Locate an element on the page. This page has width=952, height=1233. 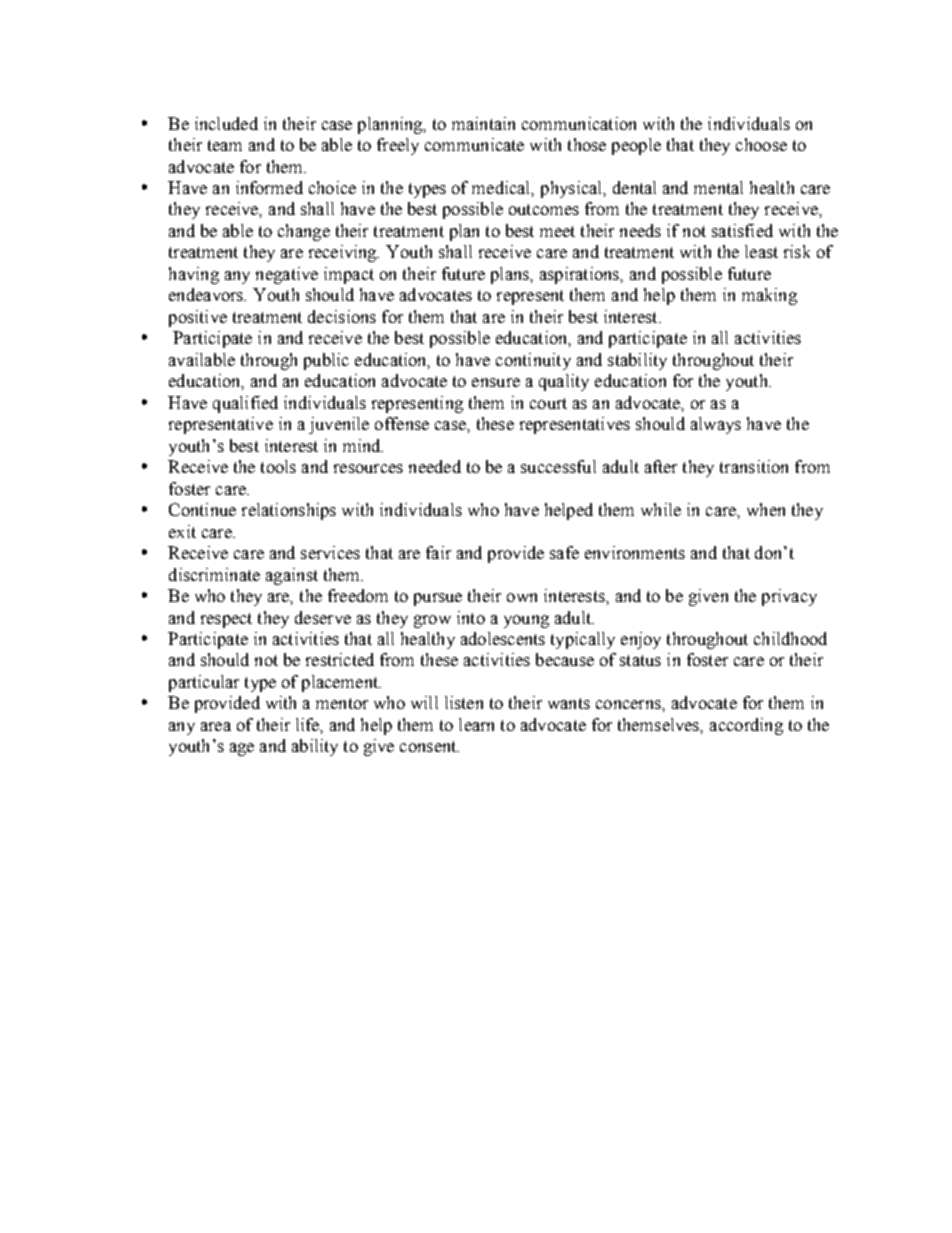
age is located at coordinates (242, 749).
